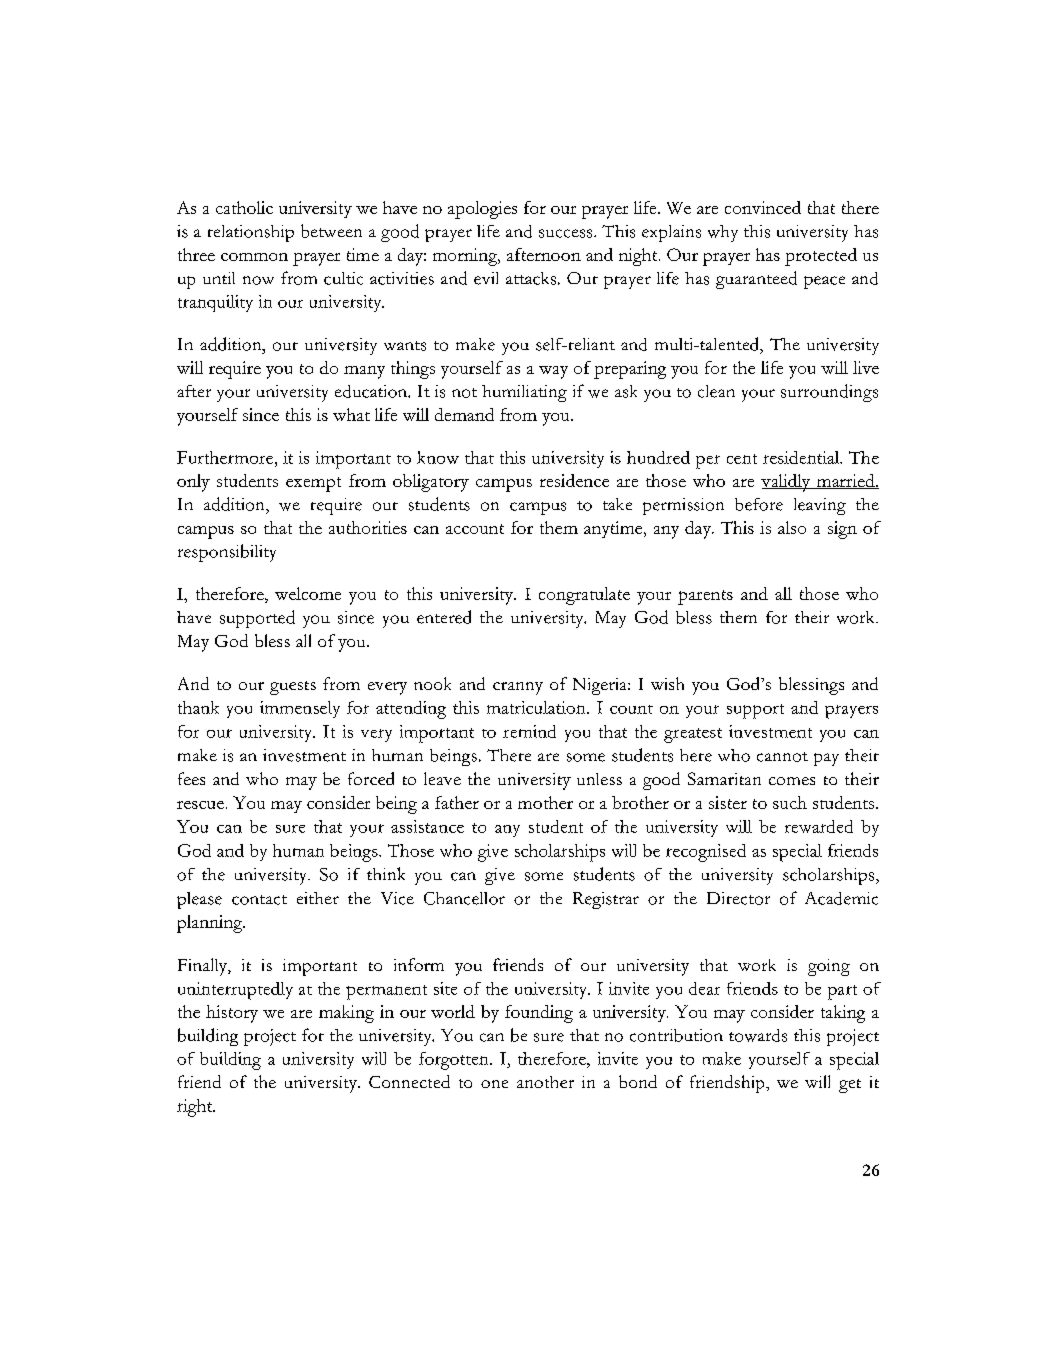 This screenshot has height=1369, width=1058. Describe the element at coordinates (545, 802) in the screenshot. I see `mother` at that location.
